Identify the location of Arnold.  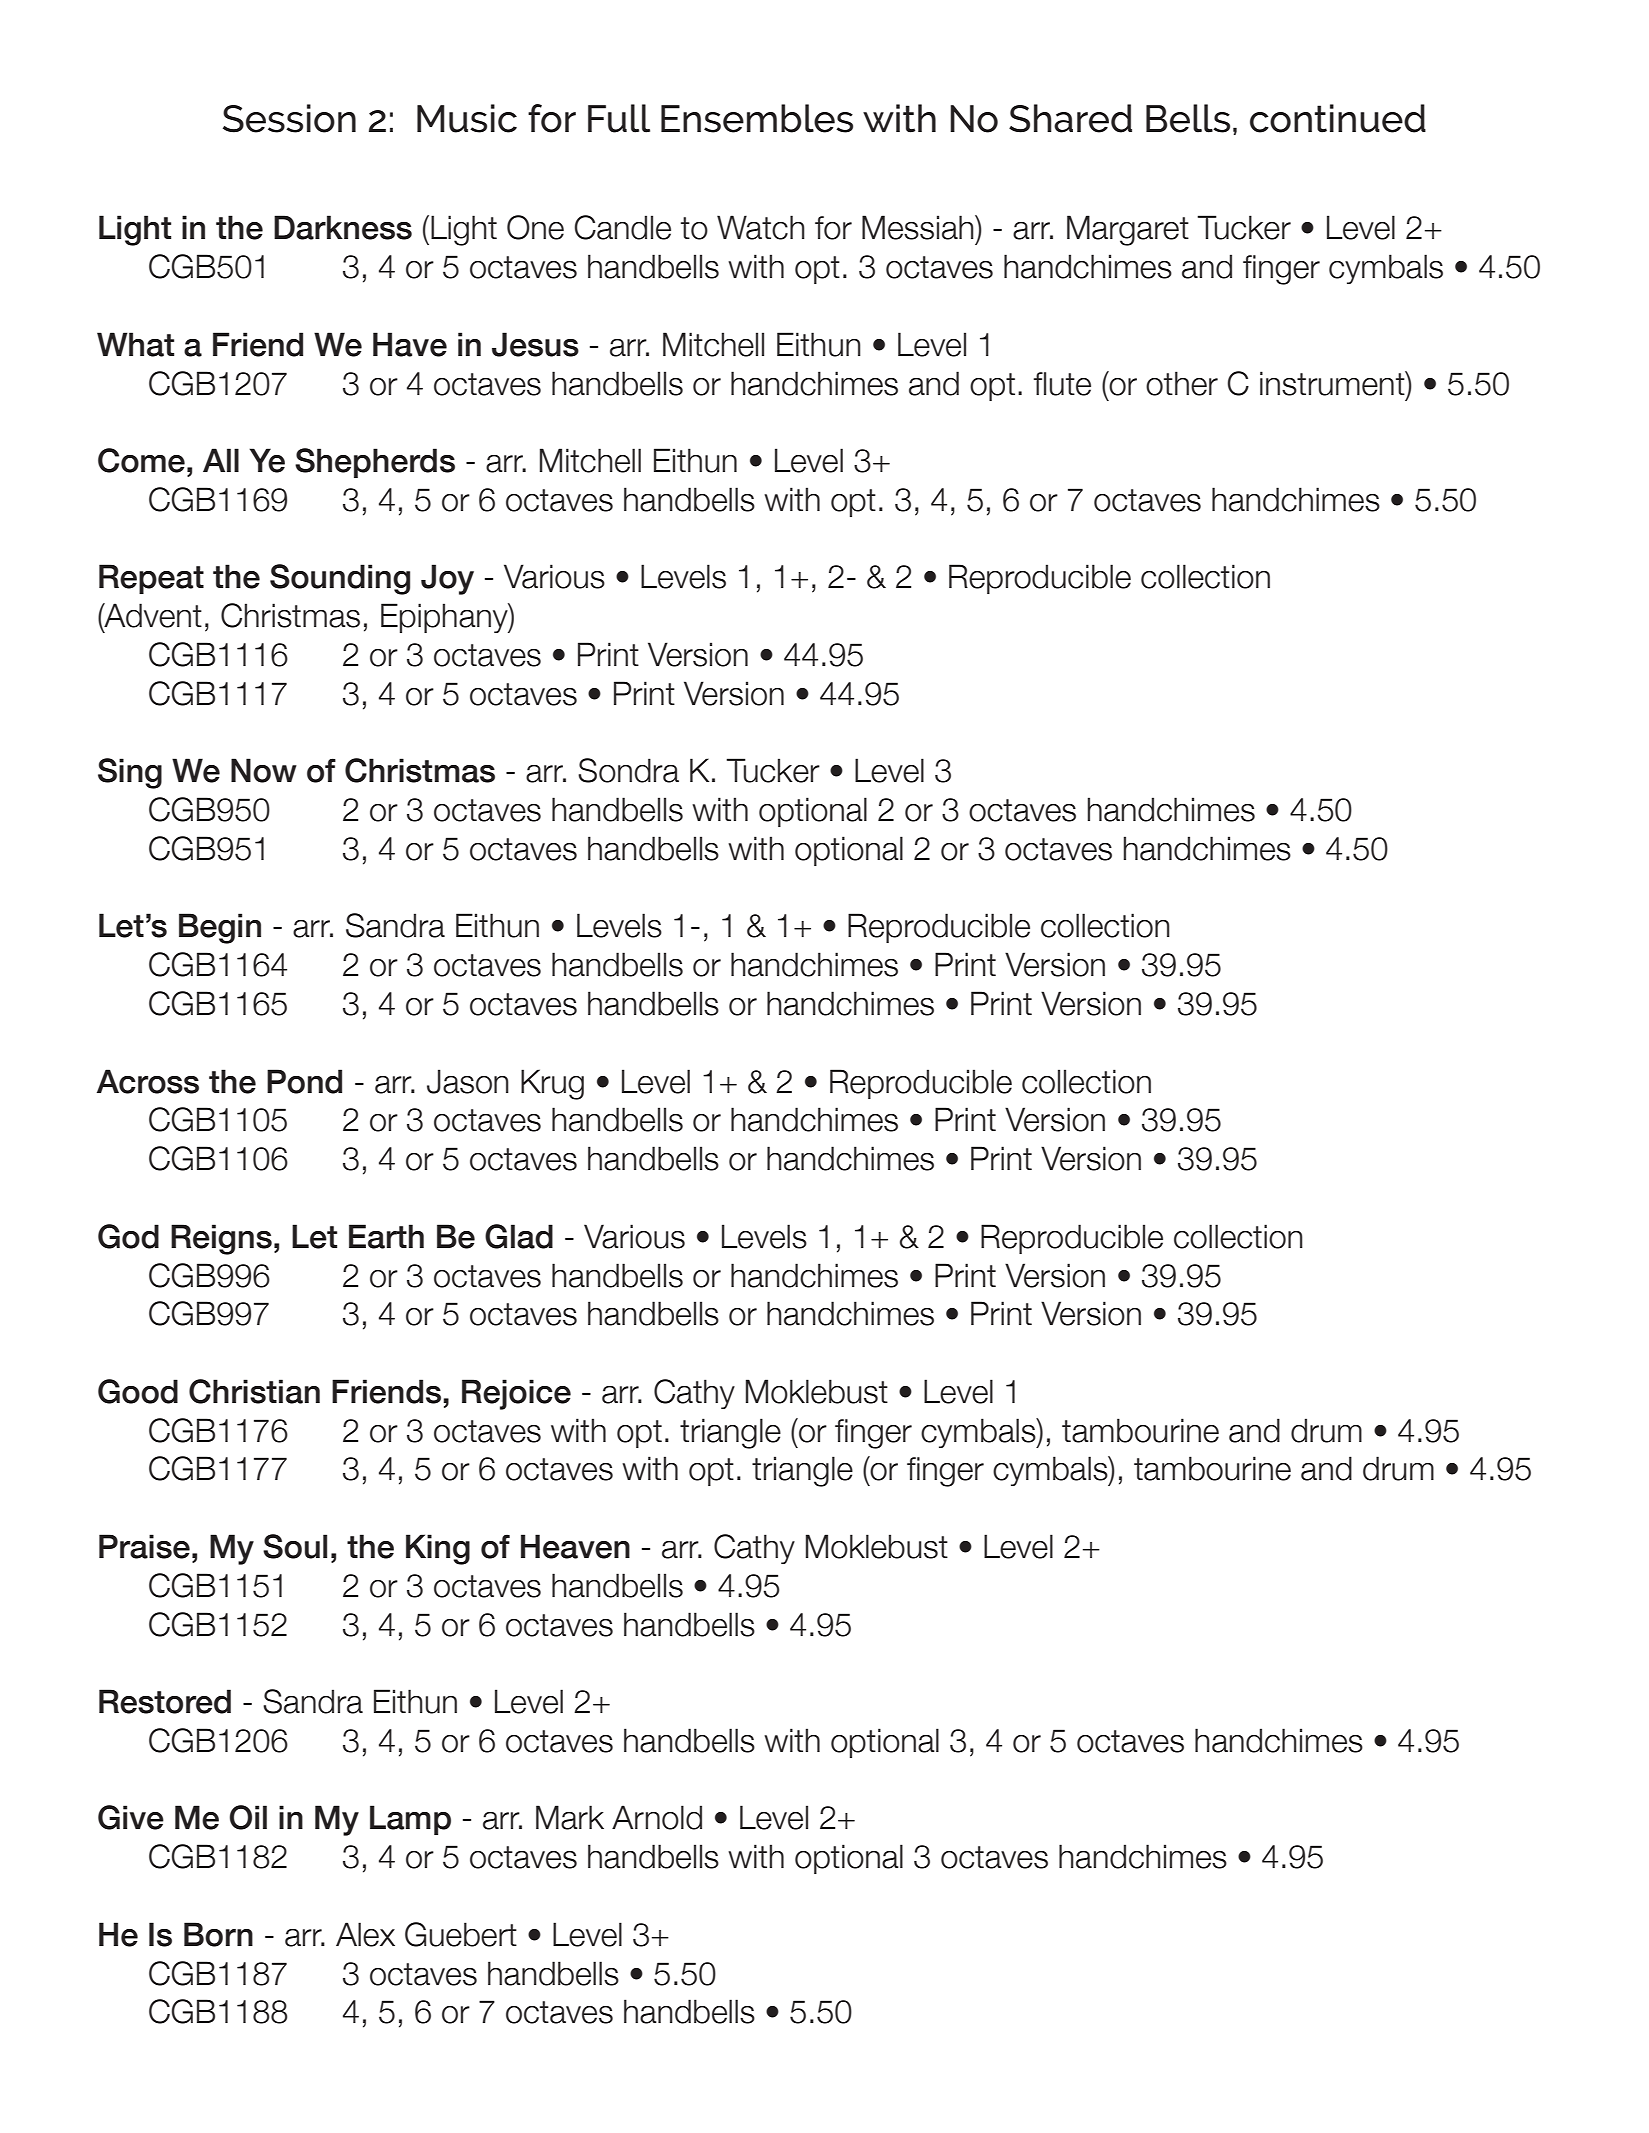
(657, 1817).
